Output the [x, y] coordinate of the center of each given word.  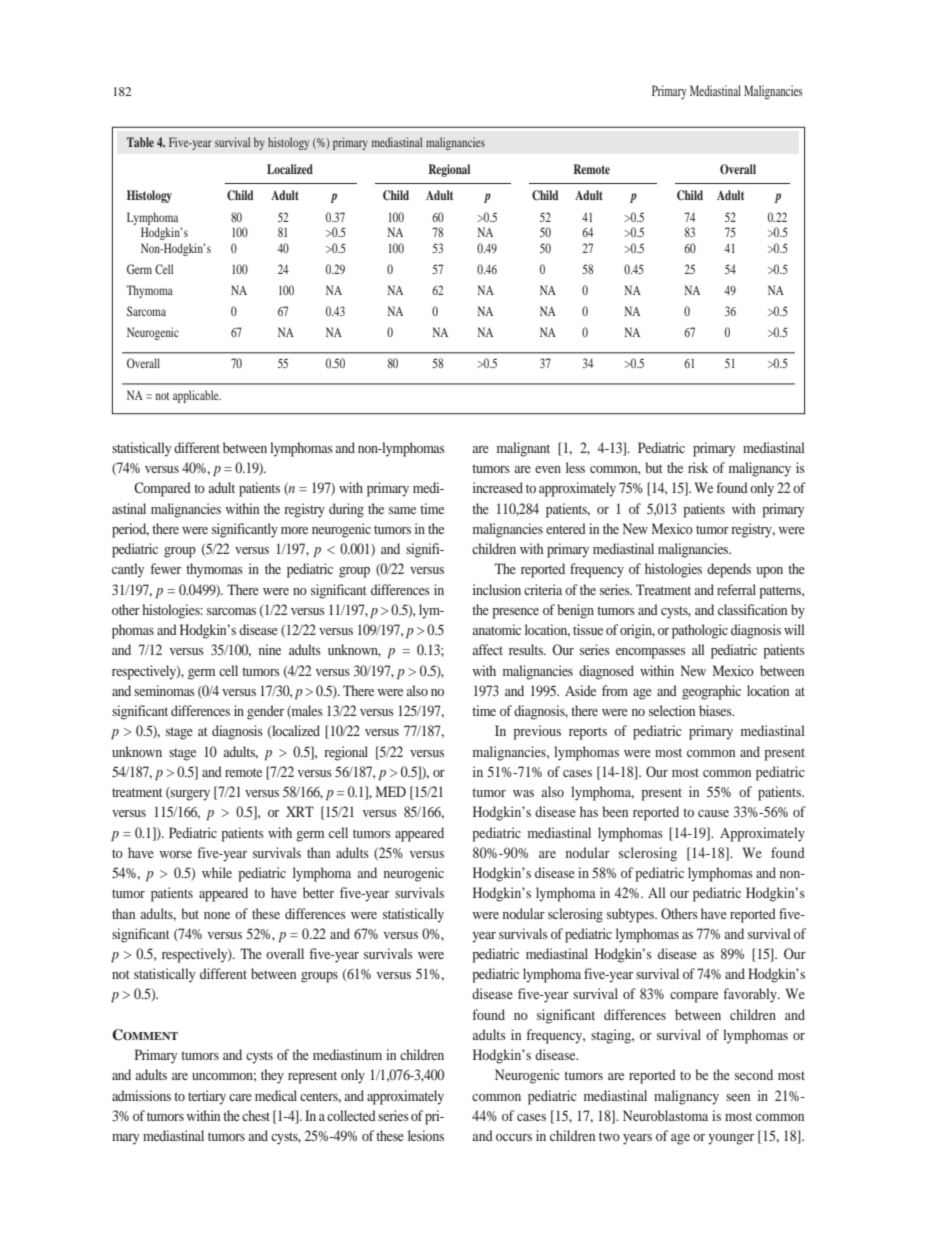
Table [140, 142]
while [217, 872]
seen [738, 1097]
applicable [197, 396]
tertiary [207, 1097]
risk [698, 467]
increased [498, 487]
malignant [523, 449]
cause [713, 813]
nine [270, 649]
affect [487, 649]
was [523, 793]
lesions [426, 1135]
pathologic [700, 631]
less [575, 467]
